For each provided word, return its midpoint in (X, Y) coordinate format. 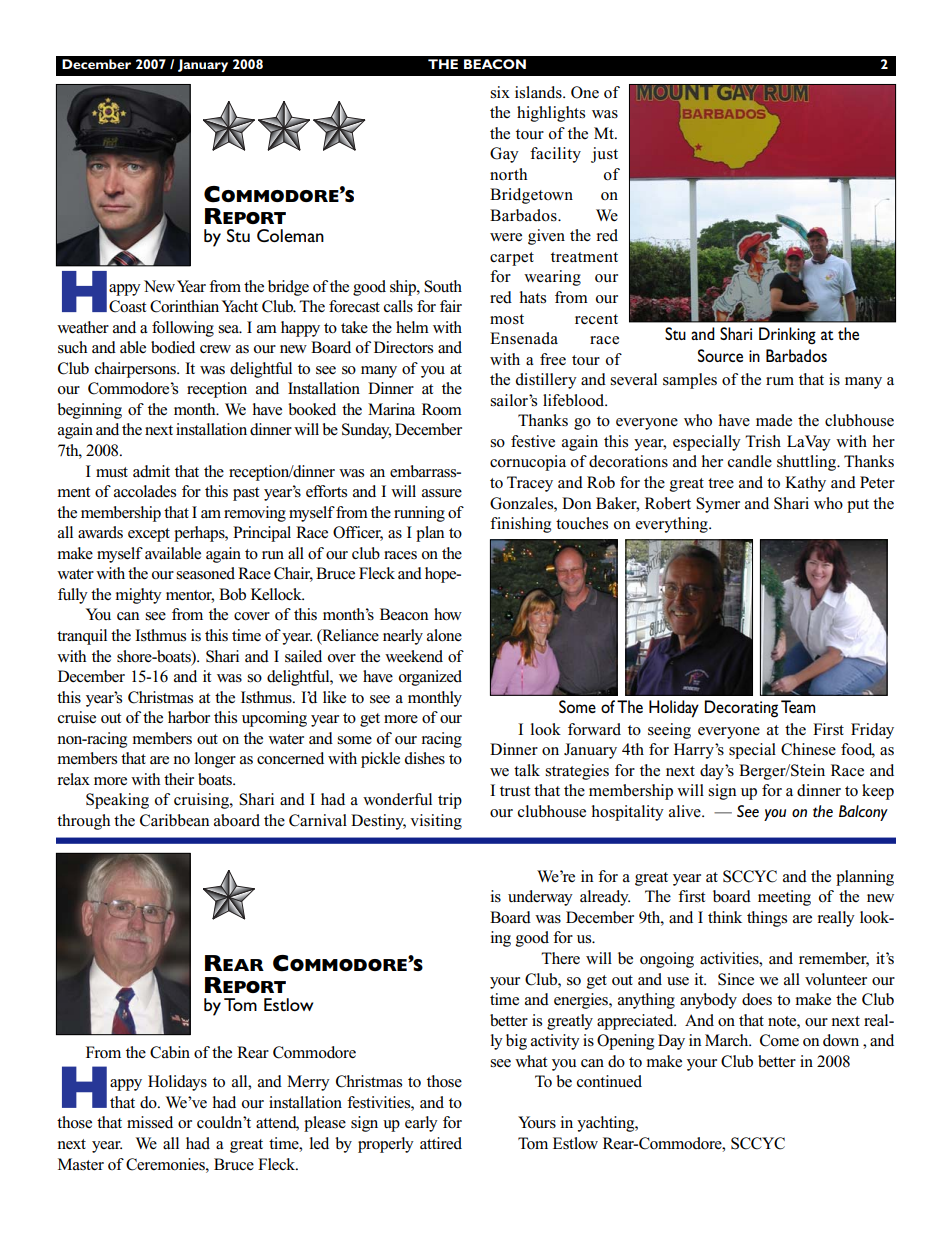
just (604, 155)
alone (444, 635)
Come (779, 1040)
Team (798, 706)
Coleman (290, 235)
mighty (139, 596)
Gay (504, 155)
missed (150, 1122)
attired (441, 1143)
